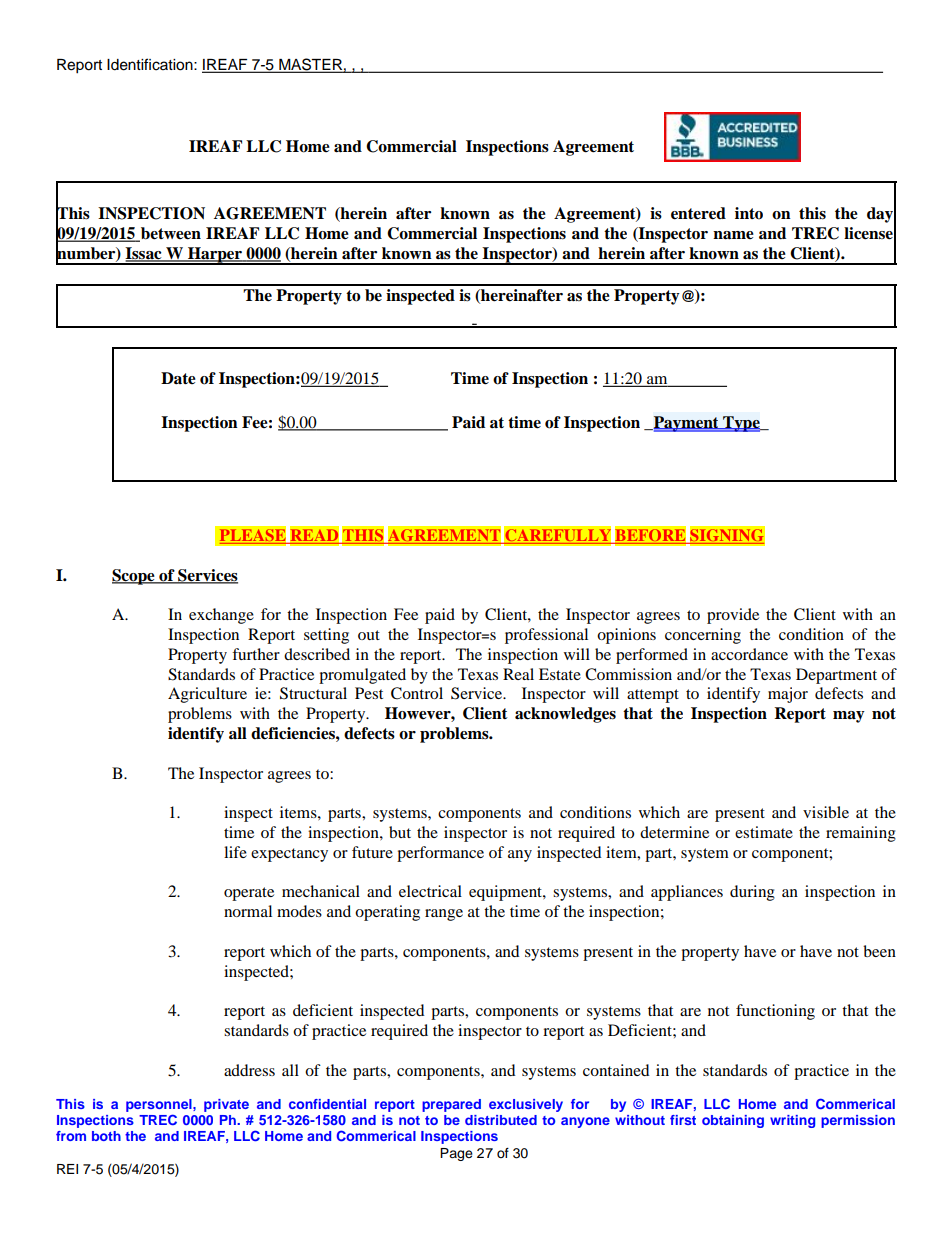  What do you see at coordinates (733, 616) in the screenshot?
I see `provide` at bounding box center [733, 616].
